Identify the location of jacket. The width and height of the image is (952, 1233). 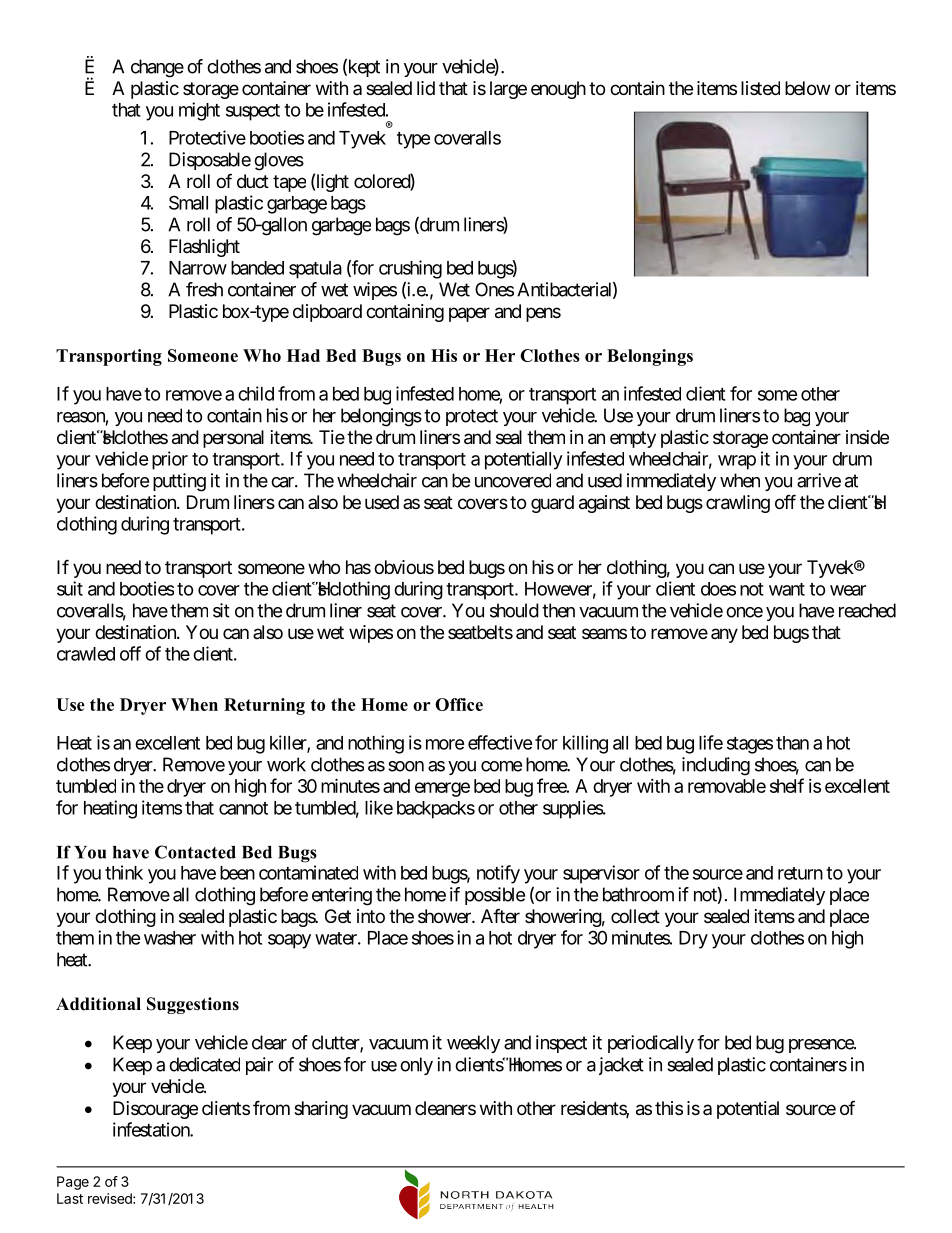
(621, 1066).
